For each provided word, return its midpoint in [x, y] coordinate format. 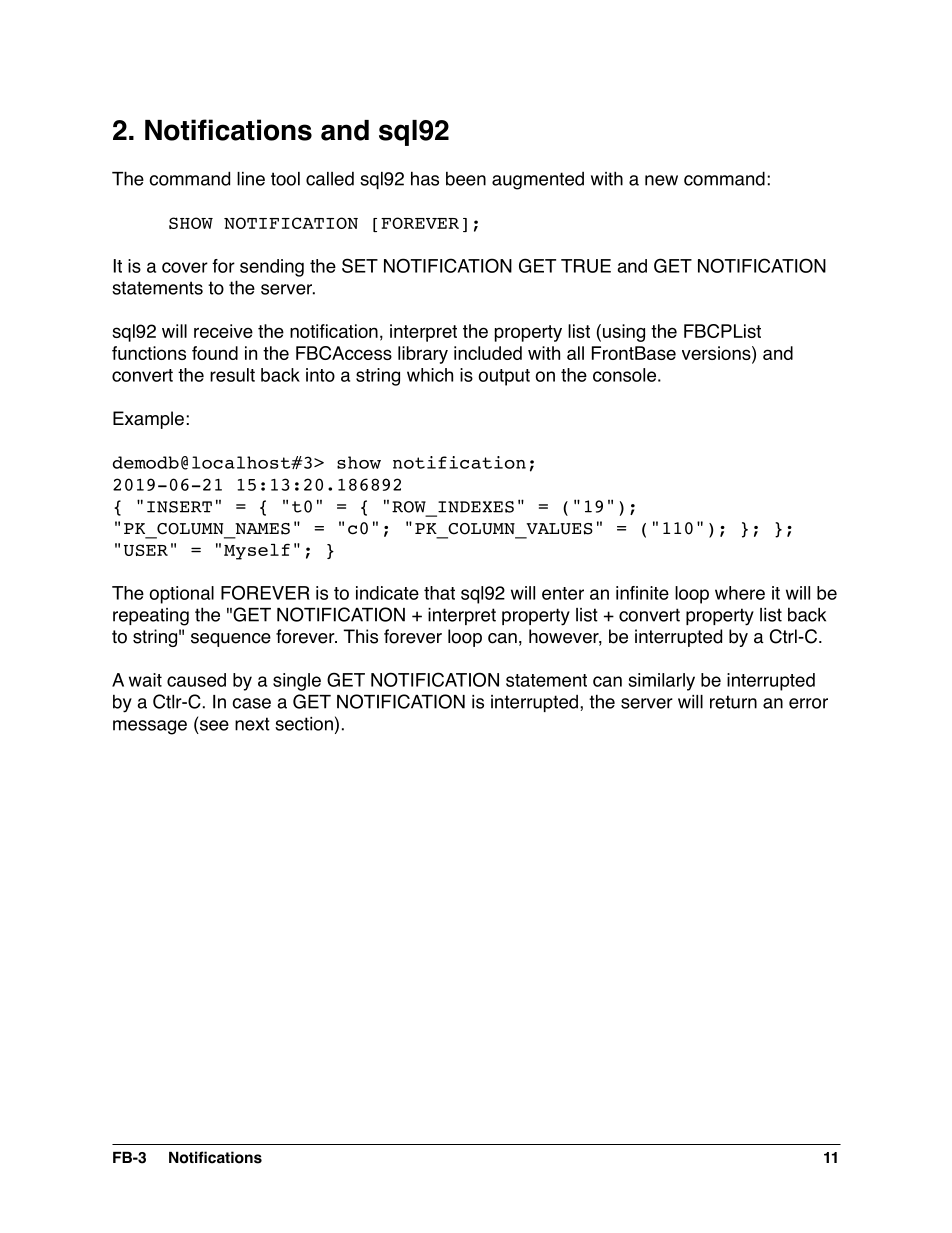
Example [148, 420]
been [466, 179]
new [661, 180]
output [504, 377]
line [251, 179]
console [624, 375]
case [251, 703]
